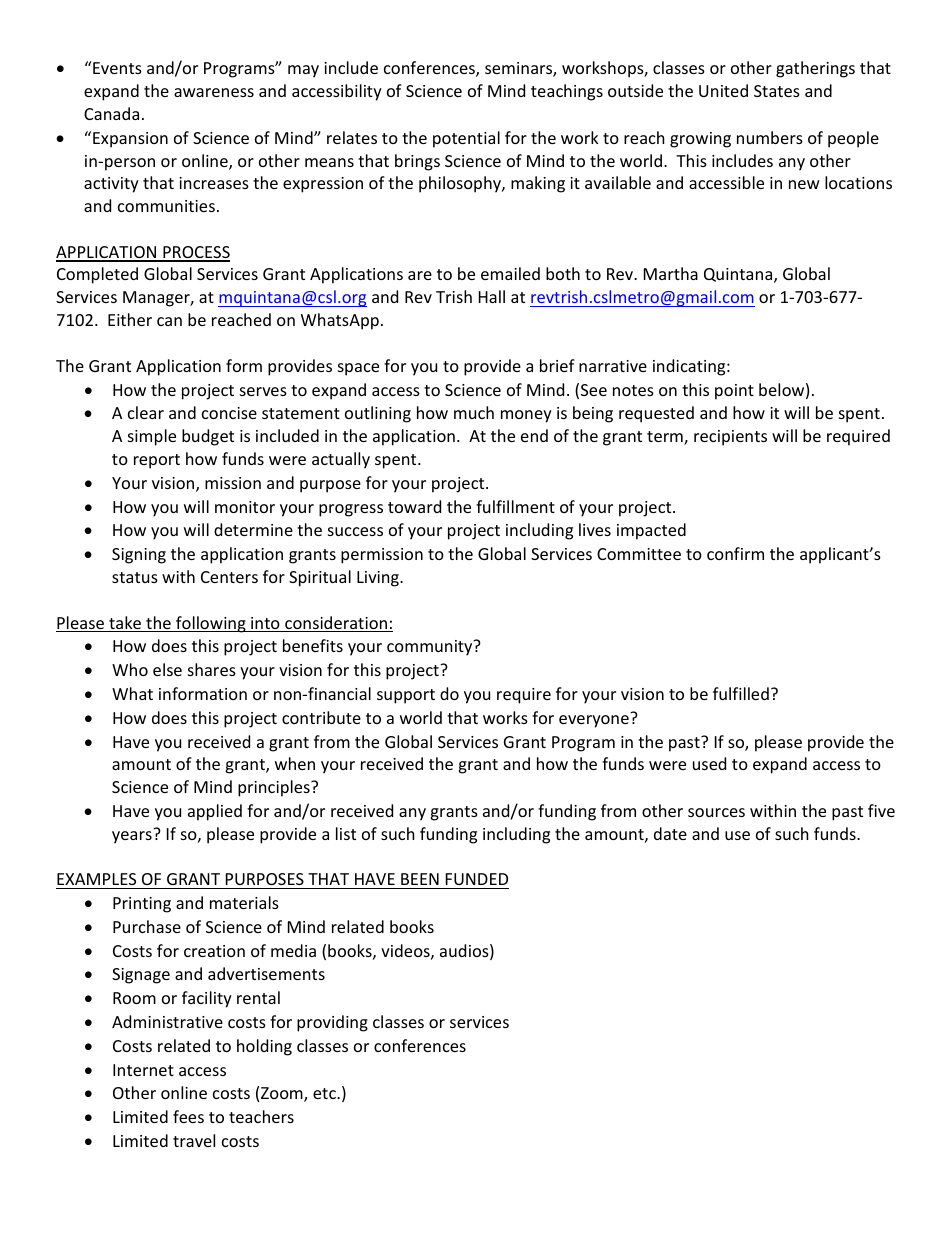  What do you see at coordinates (594, 721) in the page?
I see `everyone` at bounding box center [594, 721].
